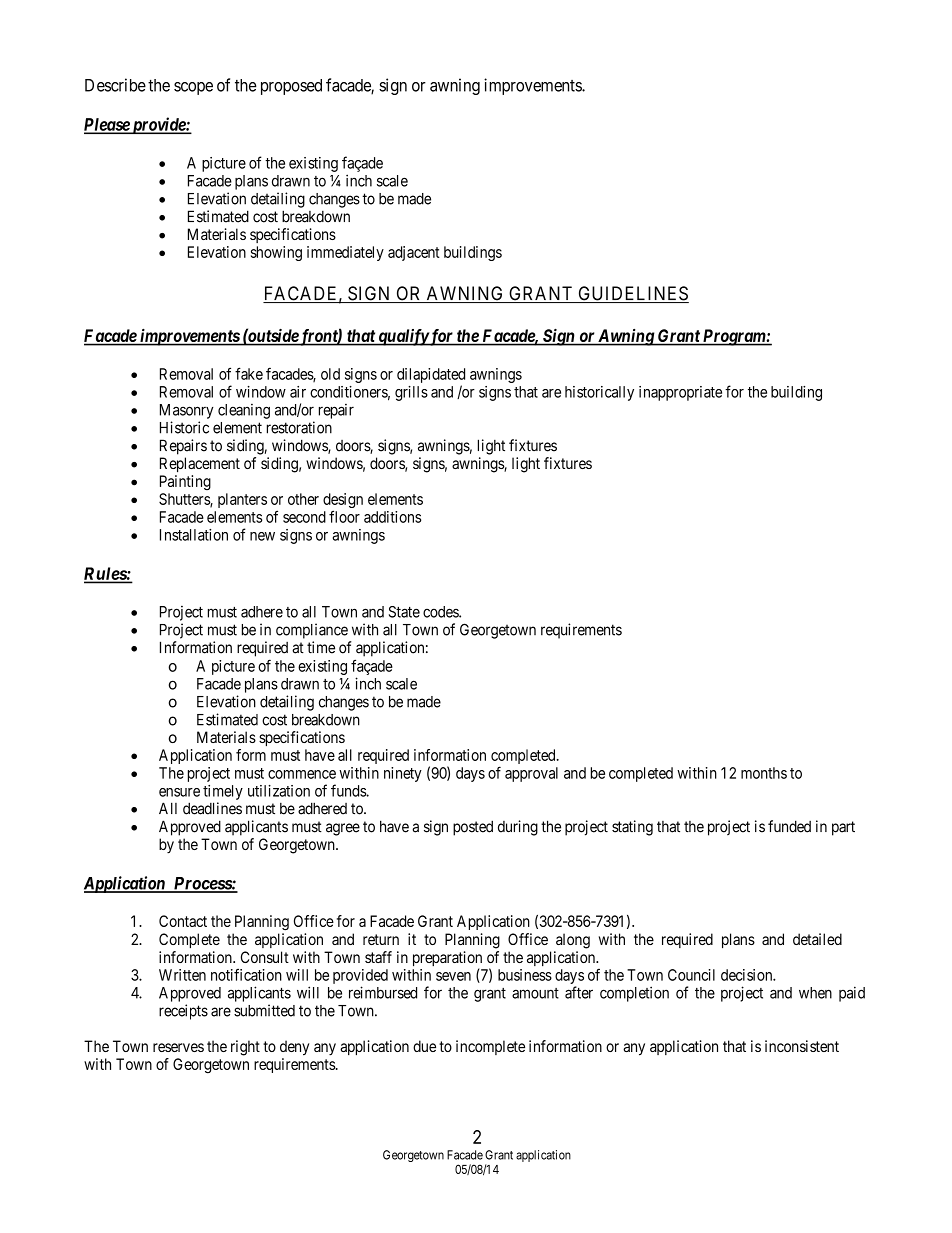 This image has width=952, height=1233. I want to click on receipts, so click(183, 1012).
